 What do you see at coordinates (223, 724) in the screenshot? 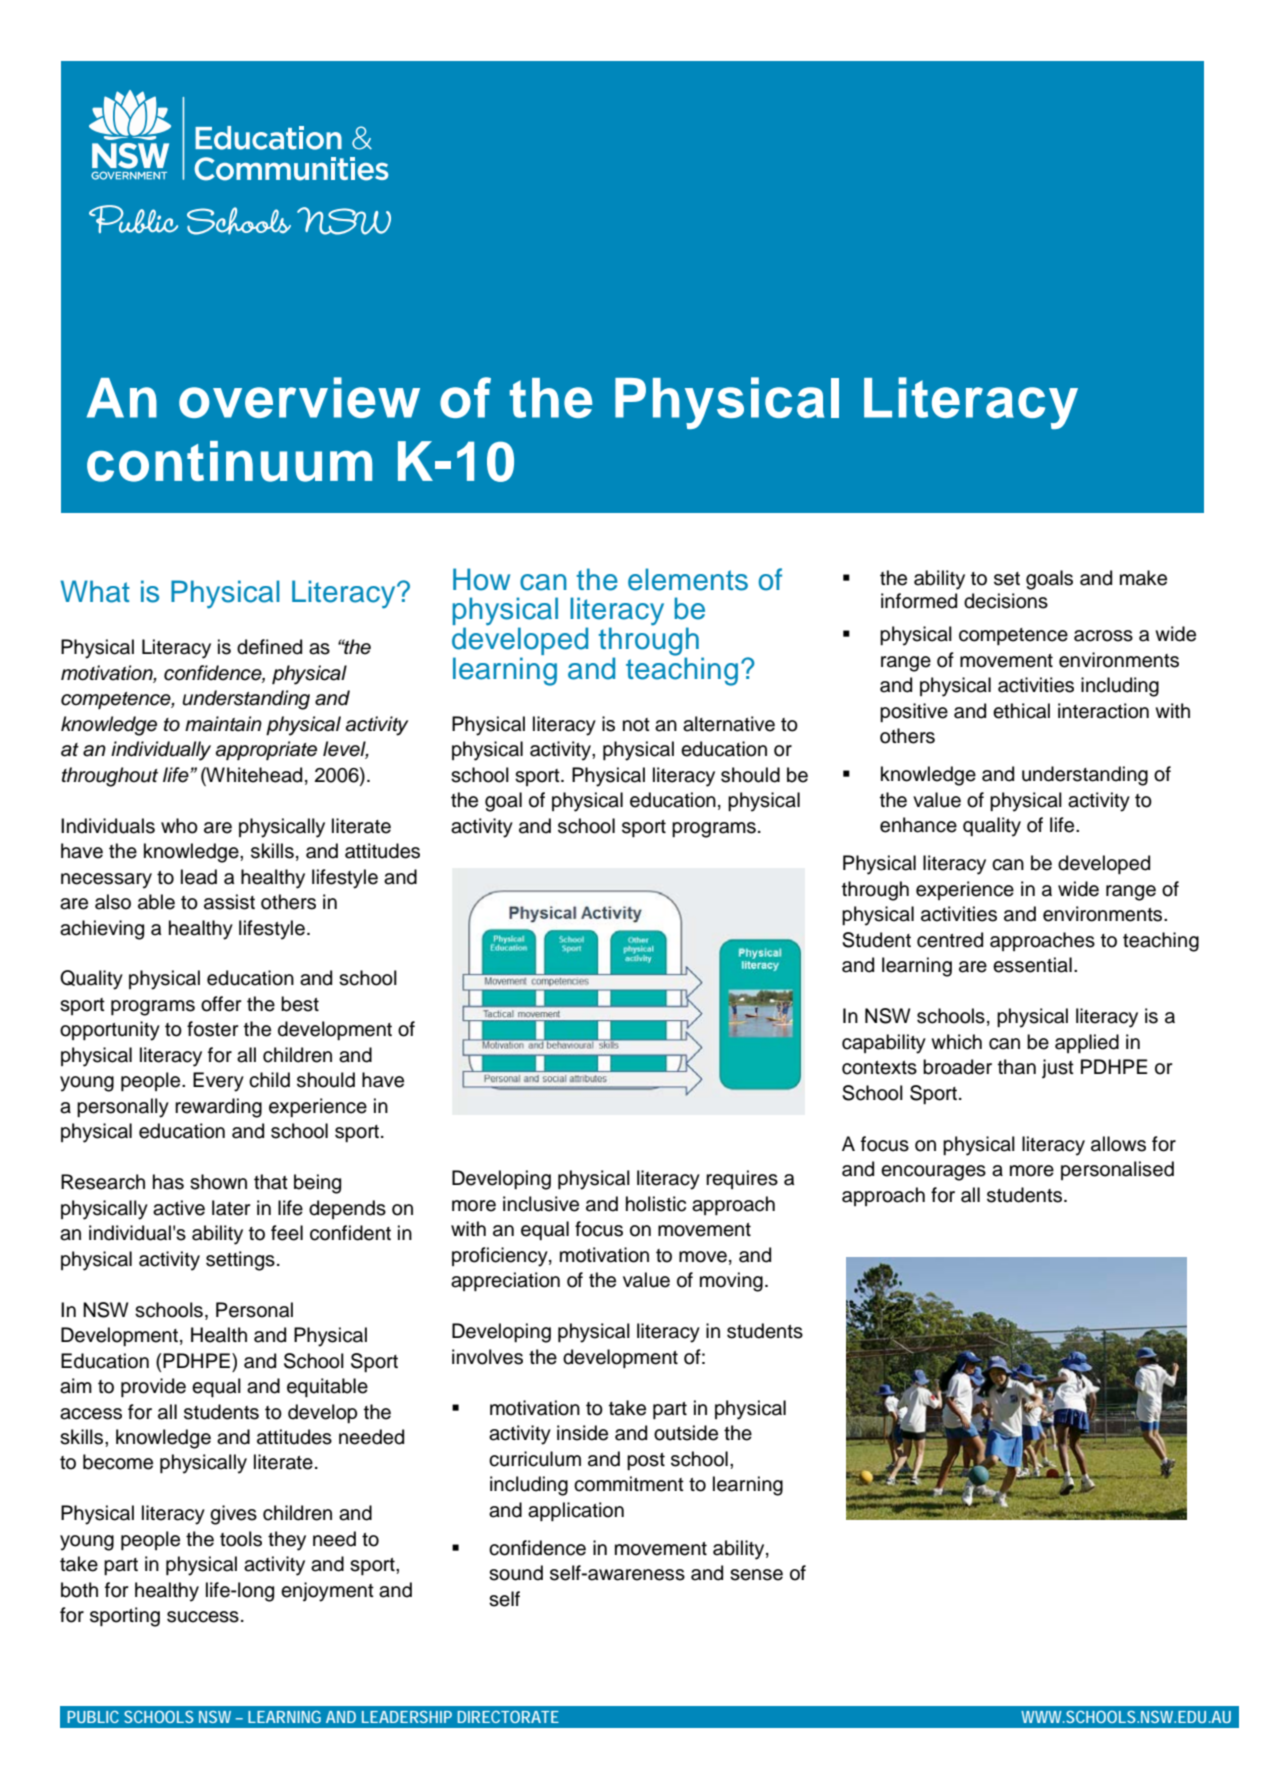
I see `maintain` at bounding box center [223, 724].
